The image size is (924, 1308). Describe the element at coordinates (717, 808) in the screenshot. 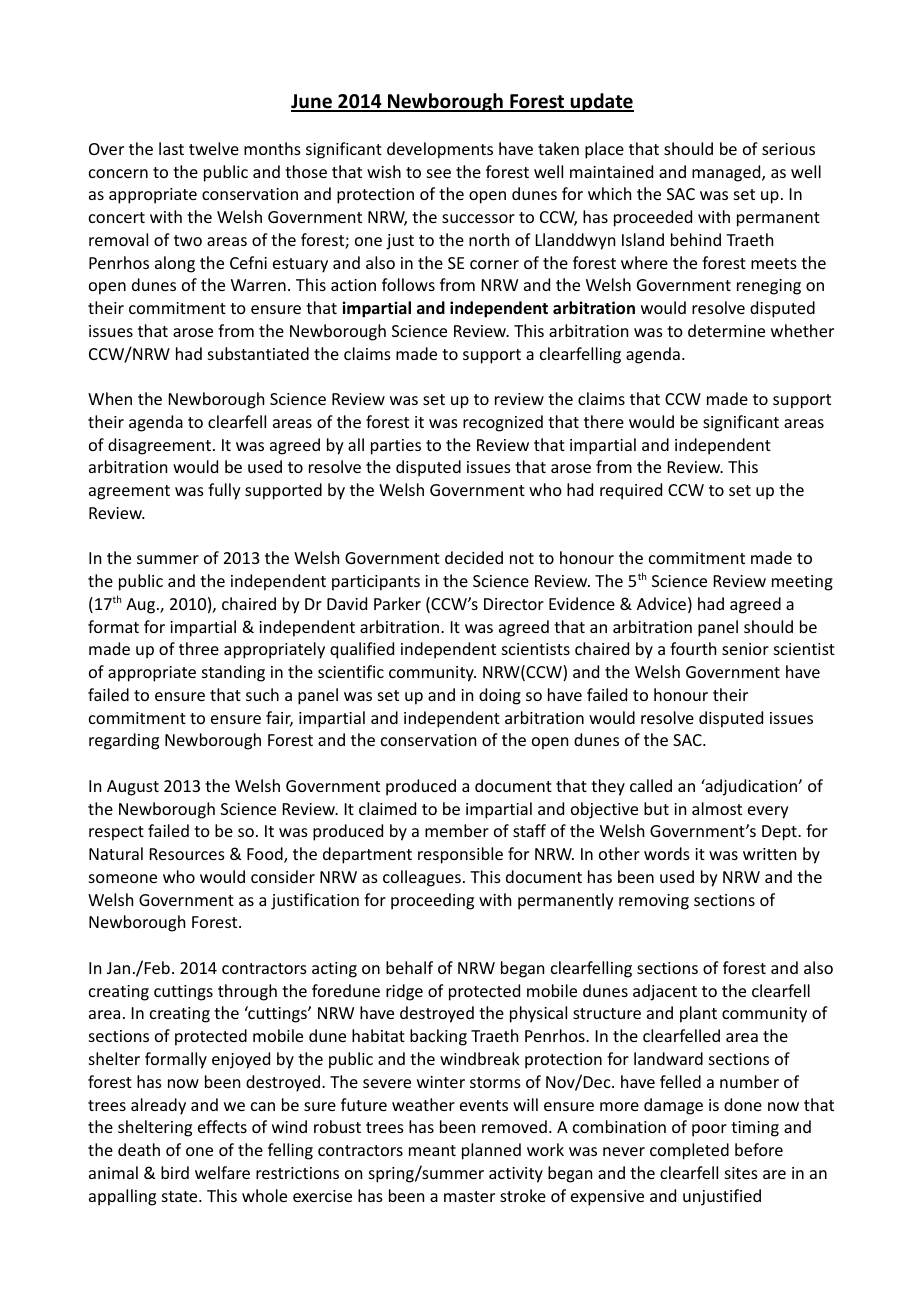

I see `almost` at that location.
